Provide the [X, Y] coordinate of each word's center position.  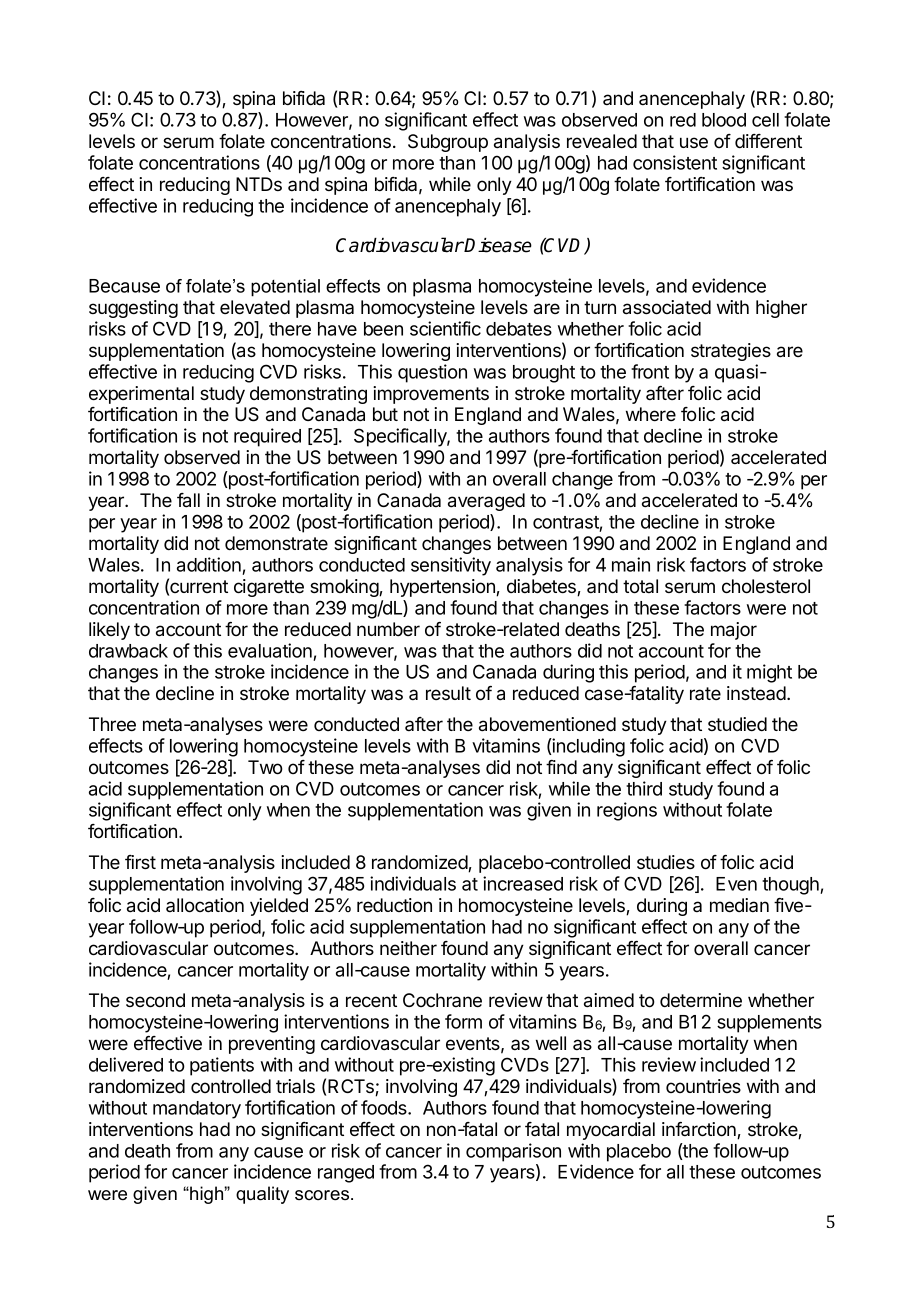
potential [285, 288]
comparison [513, 1152]
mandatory [197, 1110]
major [734, 631]
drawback [128, 651]
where [651, 414]
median [739, 905]
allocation [205, 905]
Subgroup [448, 143]
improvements [431, 395]
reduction [394, 905]
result [448, 693]
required [267, 437]
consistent [675, 162]
